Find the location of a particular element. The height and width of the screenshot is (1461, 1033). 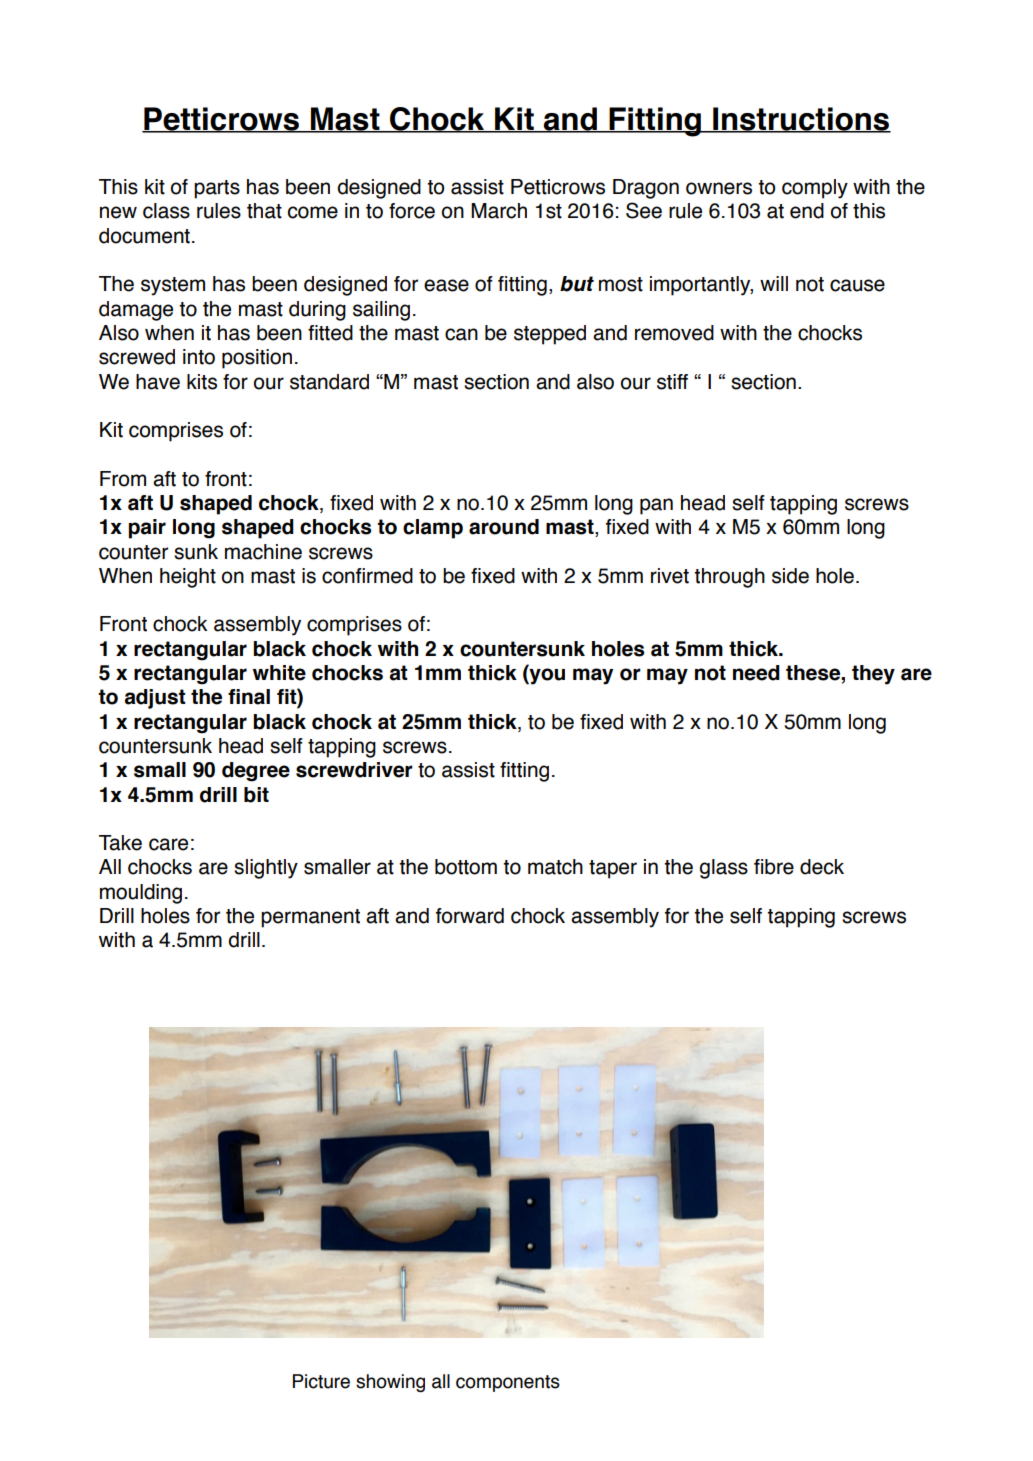

parts is located at coordinates (217, 189).
